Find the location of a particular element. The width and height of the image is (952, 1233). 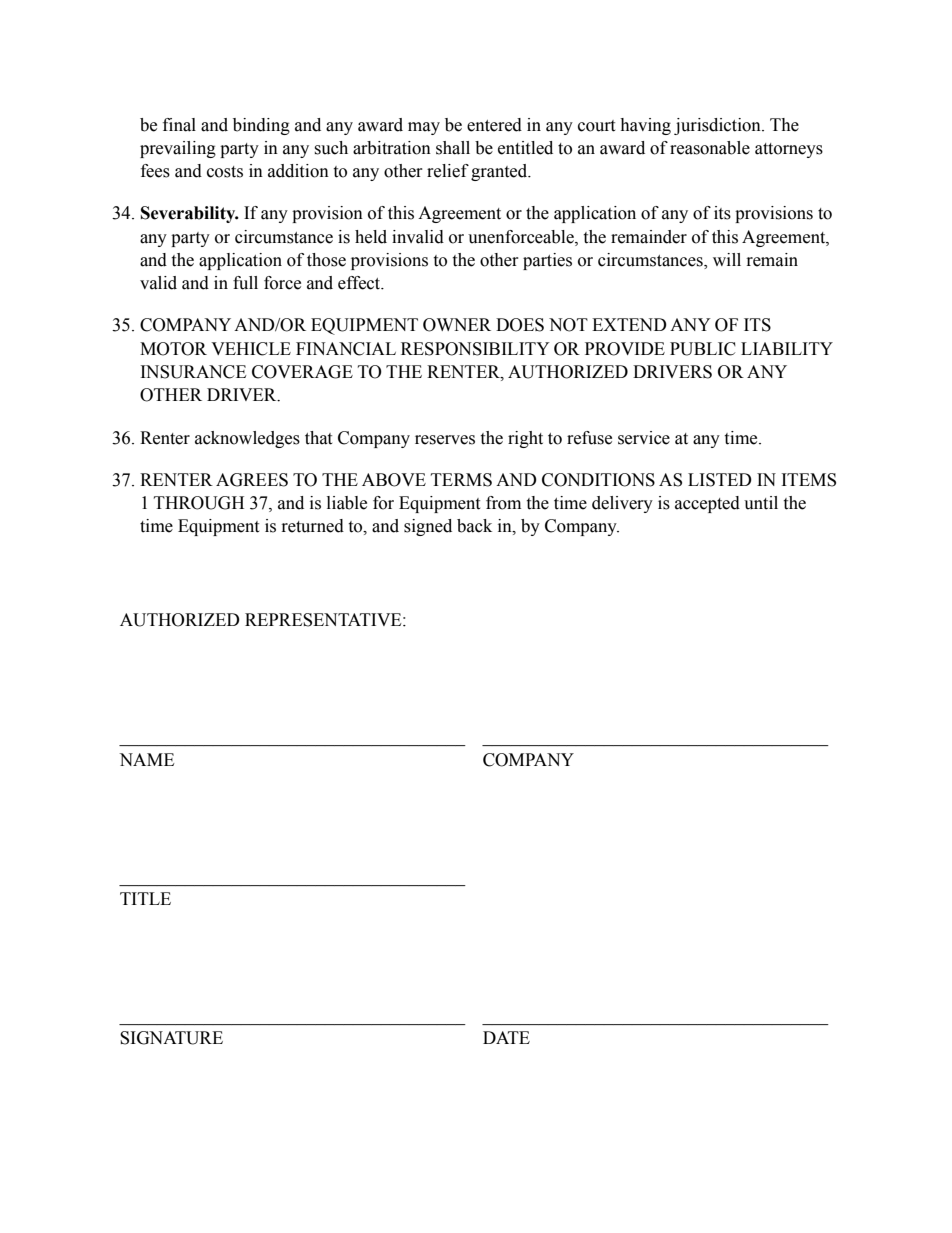

INSURANCE is located at coordinates (193, 372).
